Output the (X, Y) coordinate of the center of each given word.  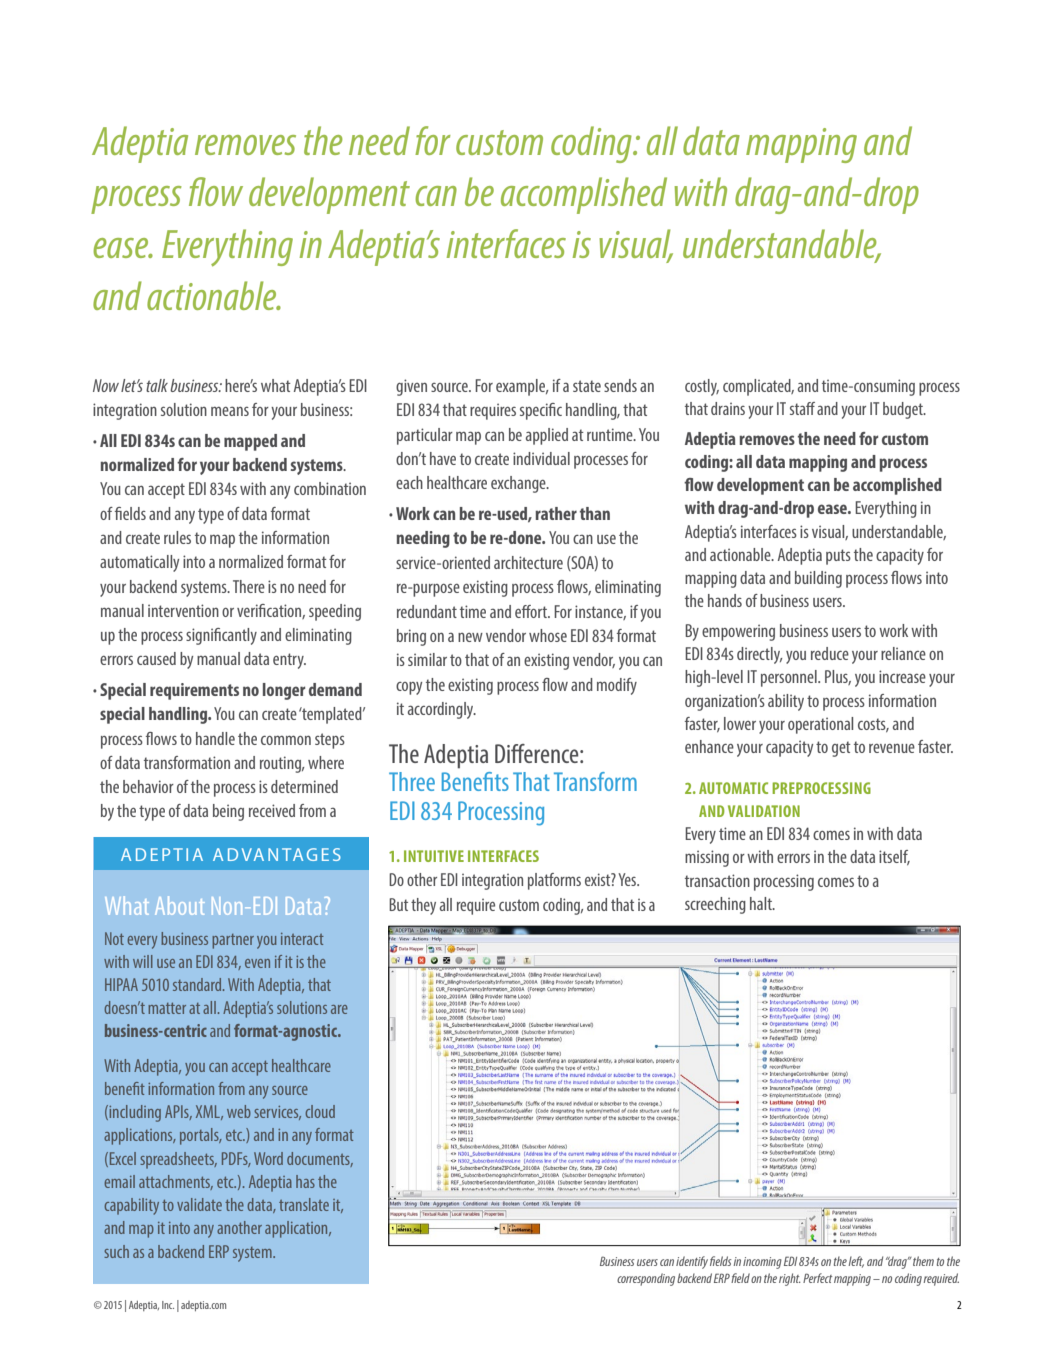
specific (541, 411)
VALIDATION (764, 811)
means (230, 411)
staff (802, 408)
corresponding (646, 1279)
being (228, 812)
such (116, 1251)
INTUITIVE (434, 856)
